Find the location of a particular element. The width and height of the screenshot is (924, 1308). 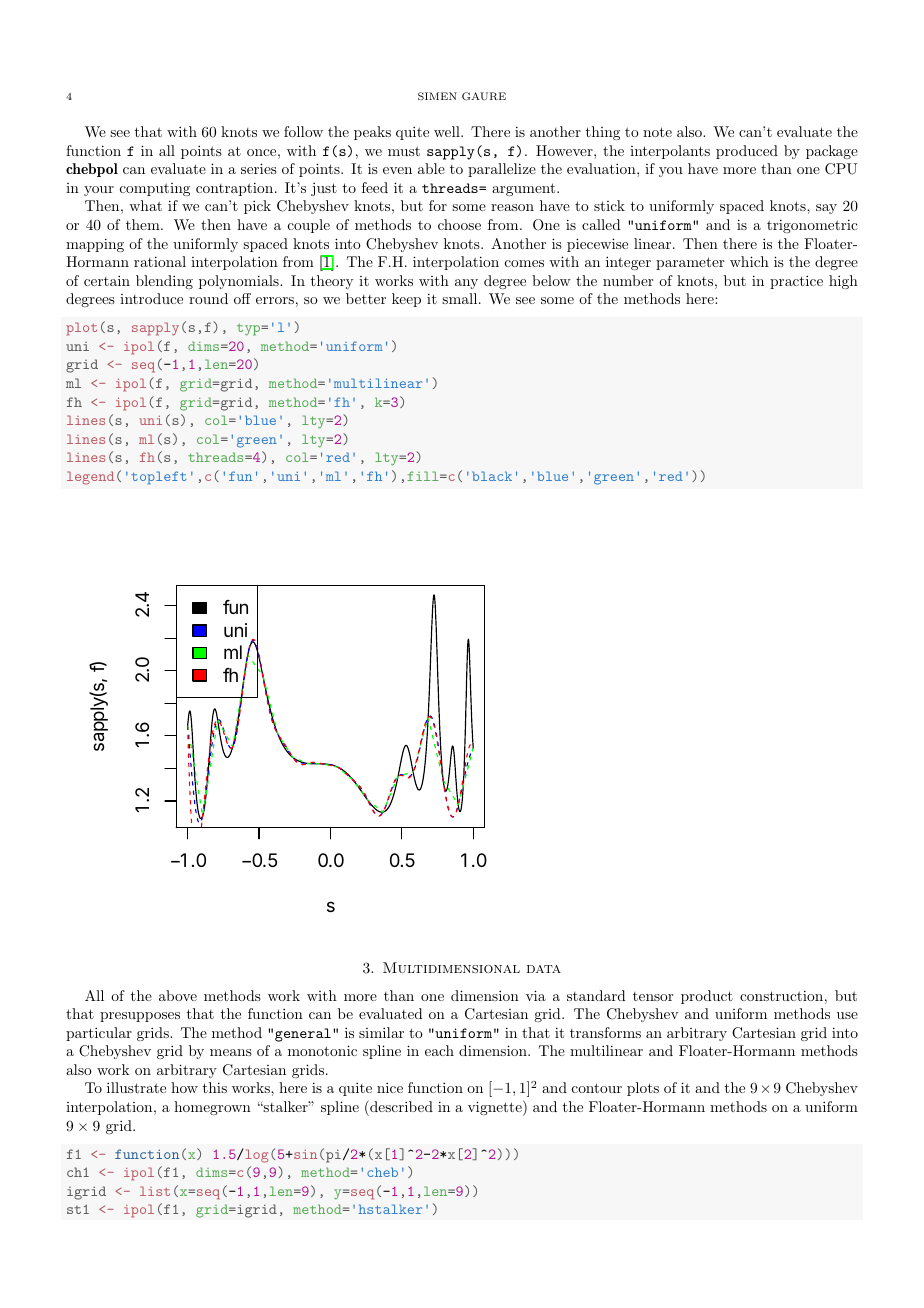

parallelize is located at coordinates (502, 170).
